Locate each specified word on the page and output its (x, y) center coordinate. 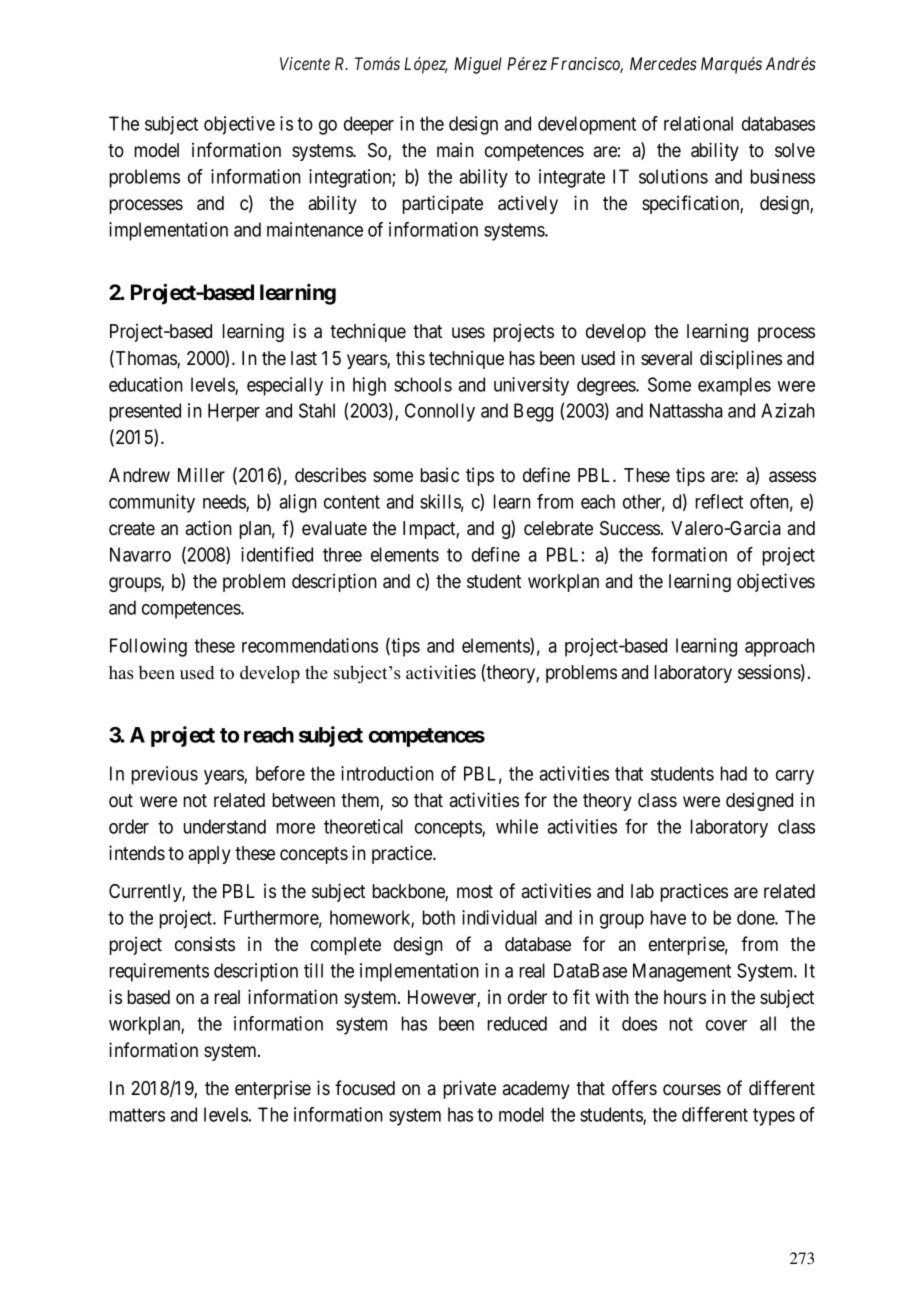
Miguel (478, 65)
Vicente (305, 63)
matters (137, 1115)
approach (780, 647)
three (342, 554)
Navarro (140, 554)
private (470, 1089)
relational (698, 123)
